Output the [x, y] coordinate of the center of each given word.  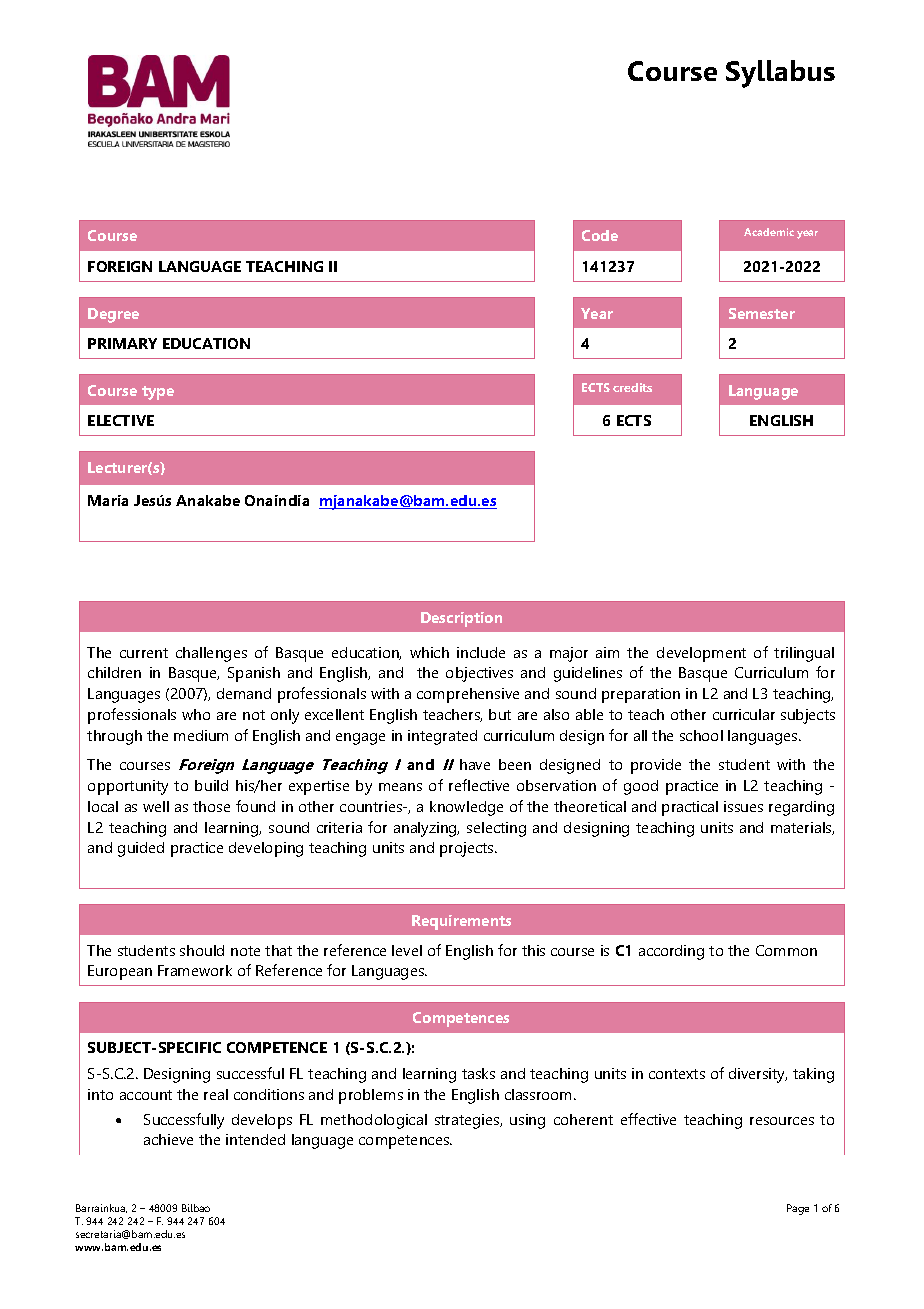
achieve [168, 1139]
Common [786, 950]
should [202, 950]
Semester [762, 313]
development [701, 654]
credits [632, 387]
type [158, 393]
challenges [211, 654]
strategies [468, 1121]
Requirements [461, 922]
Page [798, 1209]
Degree [113, 315]
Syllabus [780, 74]
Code [600, 235]
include [481, 652]
